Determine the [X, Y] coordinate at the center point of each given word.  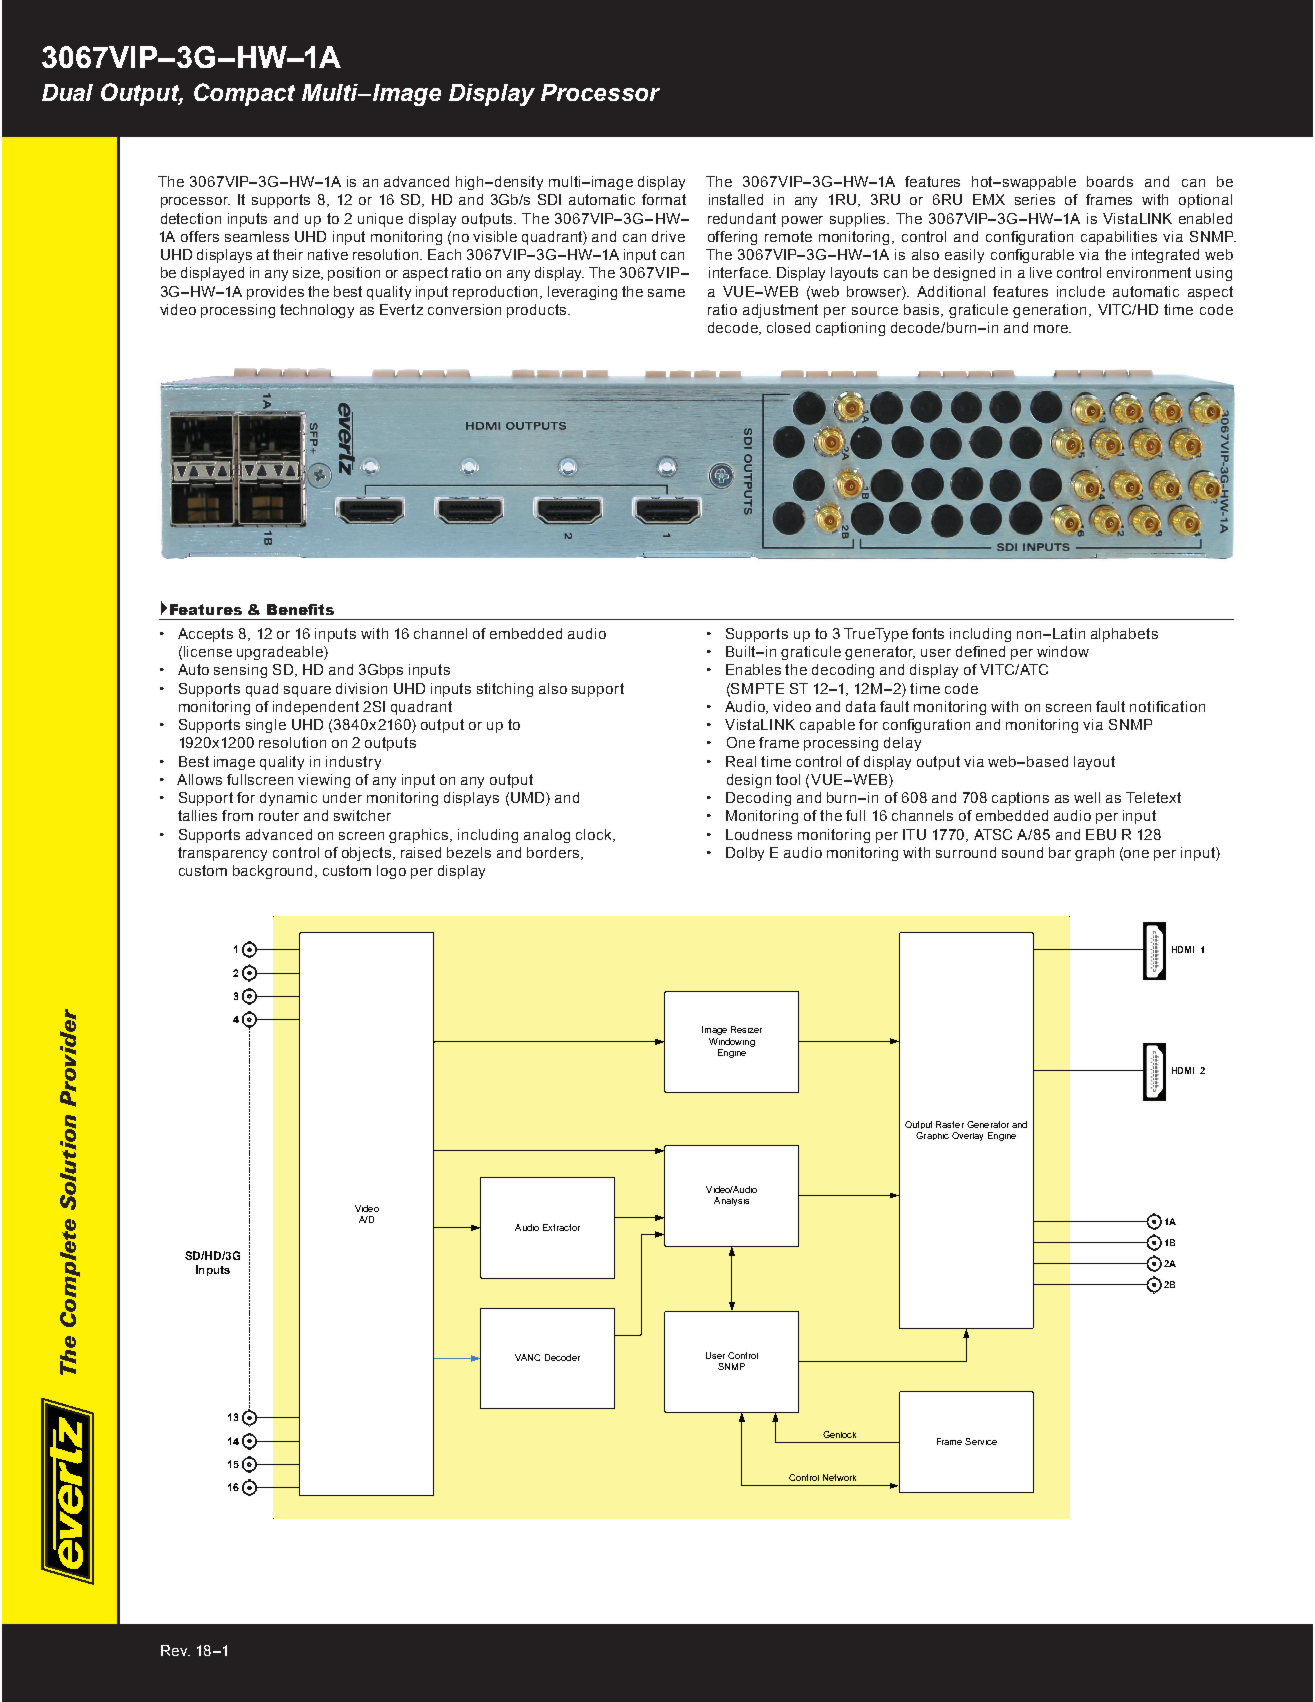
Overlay [967, 1136]
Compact [244, 94]
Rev [175, 1650]
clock [595, 835]
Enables [753, 669]
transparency [222, 854]
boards [1110, 181]
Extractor [561, 1227]
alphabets [1124, 635]
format [664, 199]
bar [1060, 852]
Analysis [731, 1201]
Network [839, 1477]
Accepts [205, 635]
